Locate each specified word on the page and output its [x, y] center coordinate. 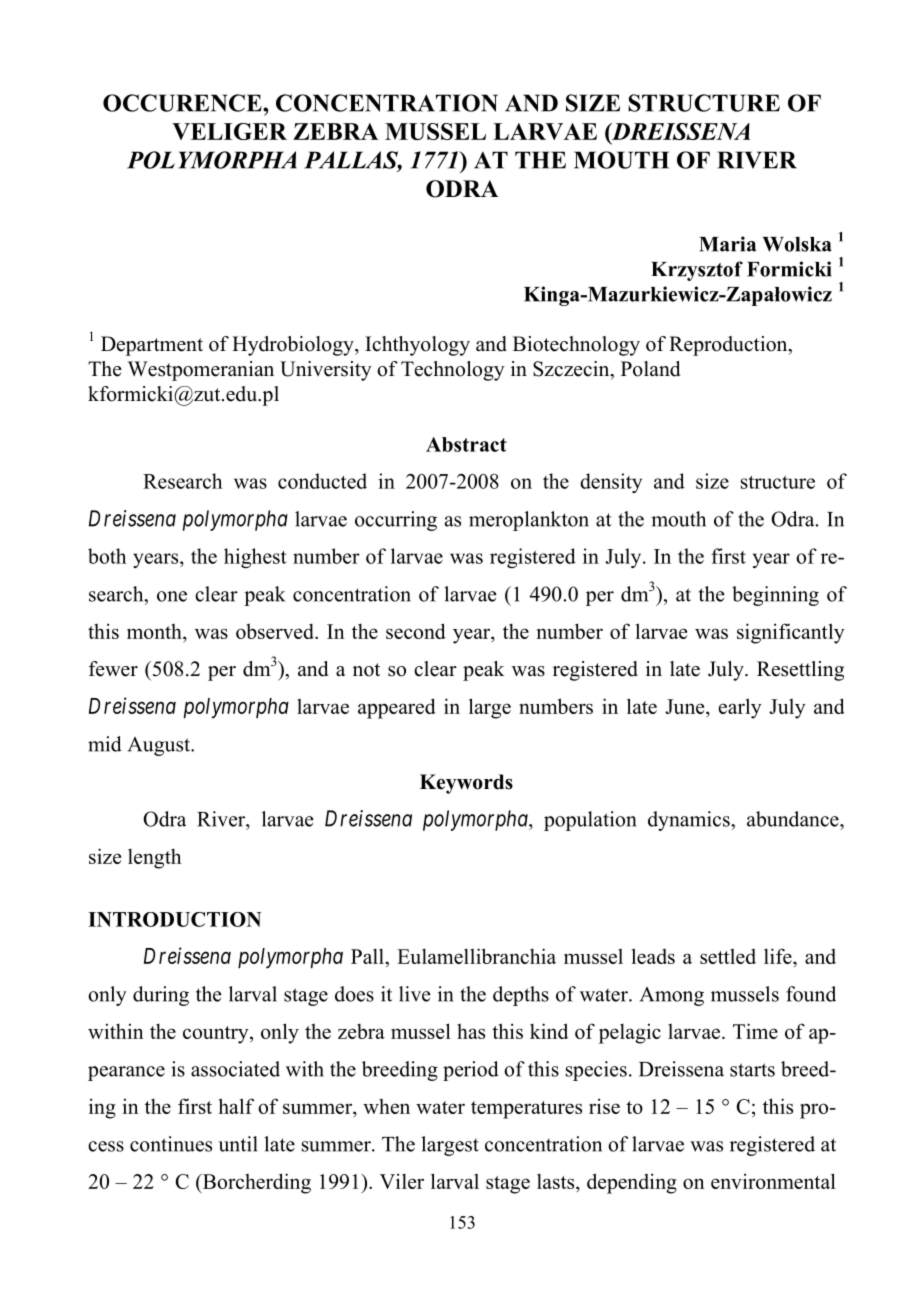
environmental [773, 1181]
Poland [650, 369]
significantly [791, 633]
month [155, 631]
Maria [727, 244]
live [415, 994]
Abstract [466, 444]
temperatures [526, 1110]
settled [728, 956]
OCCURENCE [183, 103]
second [416, 631]
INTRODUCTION [174, 919]
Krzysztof [697, 271]
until [238, 1144]
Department [152, 346]
